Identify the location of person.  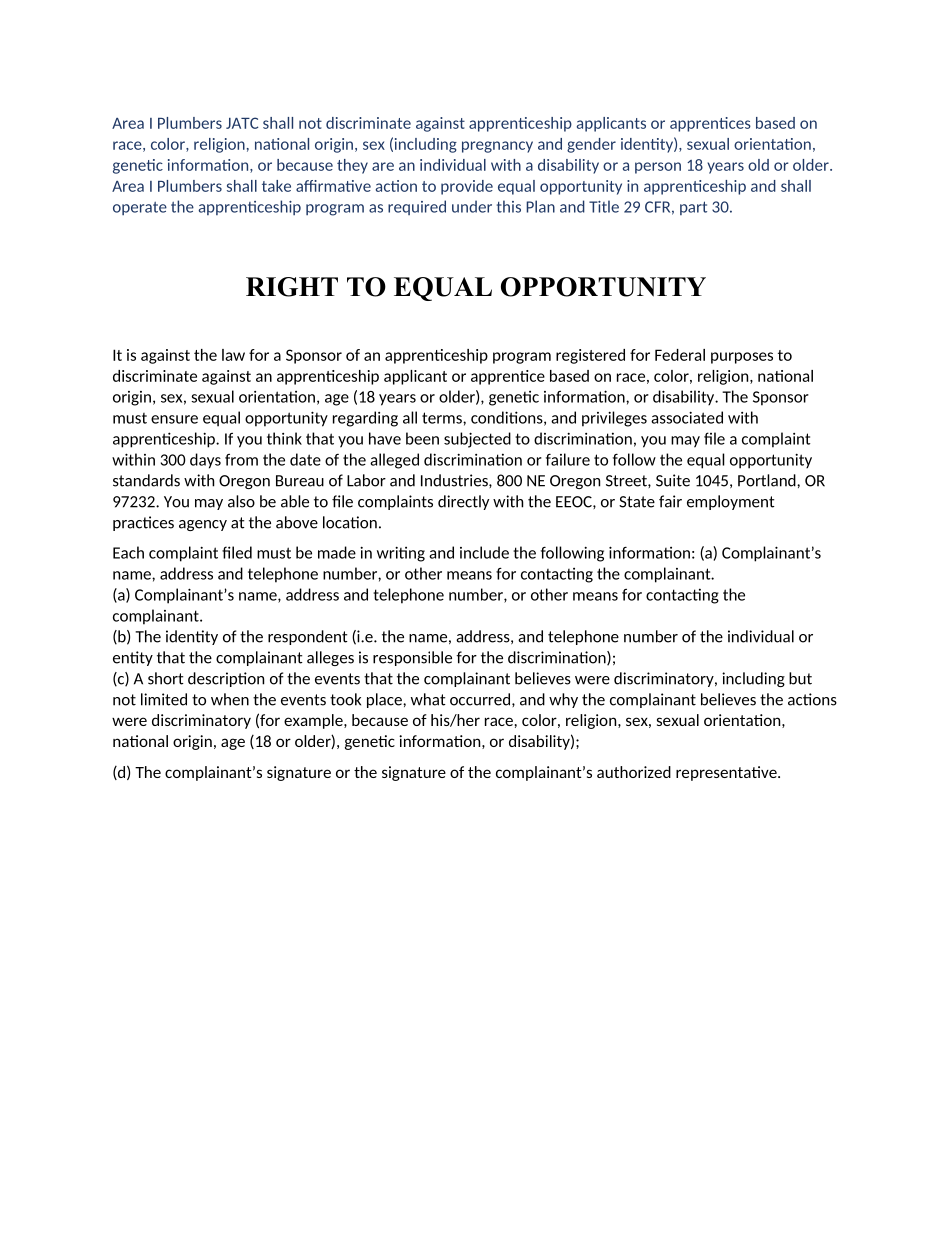
(658, 168).
